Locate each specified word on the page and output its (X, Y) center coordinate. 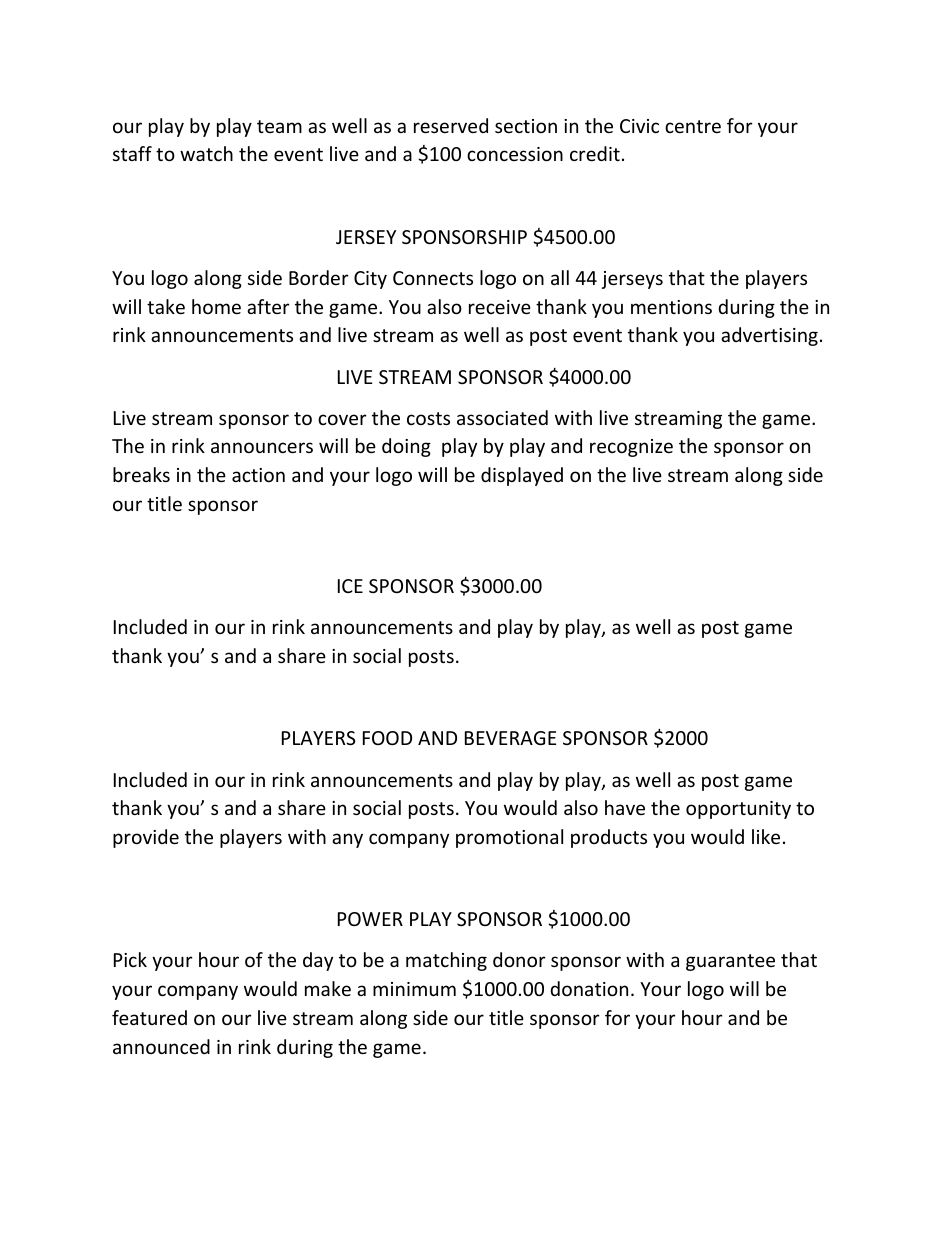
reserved (451, 125)
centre (693, 126)
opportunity (738, 810)
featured (149, 1017)
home (216, 306)
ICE (350, 586)
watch (206, 153)
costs (428, 418)
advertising (769, 336)
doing (406, 447)
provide (146, 838)
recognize (631, 448)
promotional (509, 838)
